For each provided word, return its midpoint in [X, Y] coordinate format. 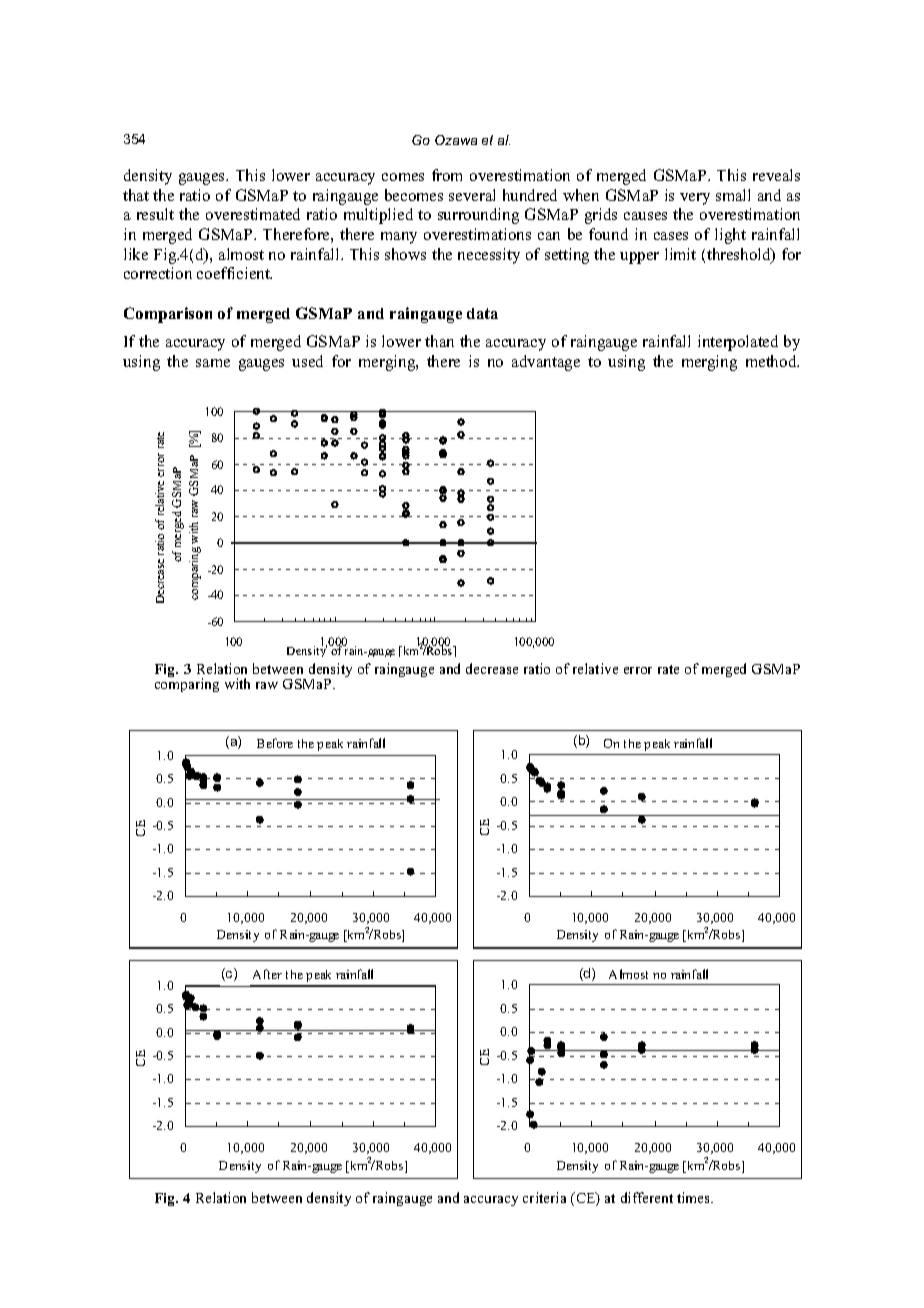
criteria [544, 1197]
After [267, 974]
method [772, 361]
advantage [546, 363]
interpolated [738, 343]
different [647, 1197]
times [695, 1197]
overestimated [253, 214]
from [447, 175]
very [695, 199]
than [439, 341]
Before [275, 743]
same [213, 363]
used [307, 361]
